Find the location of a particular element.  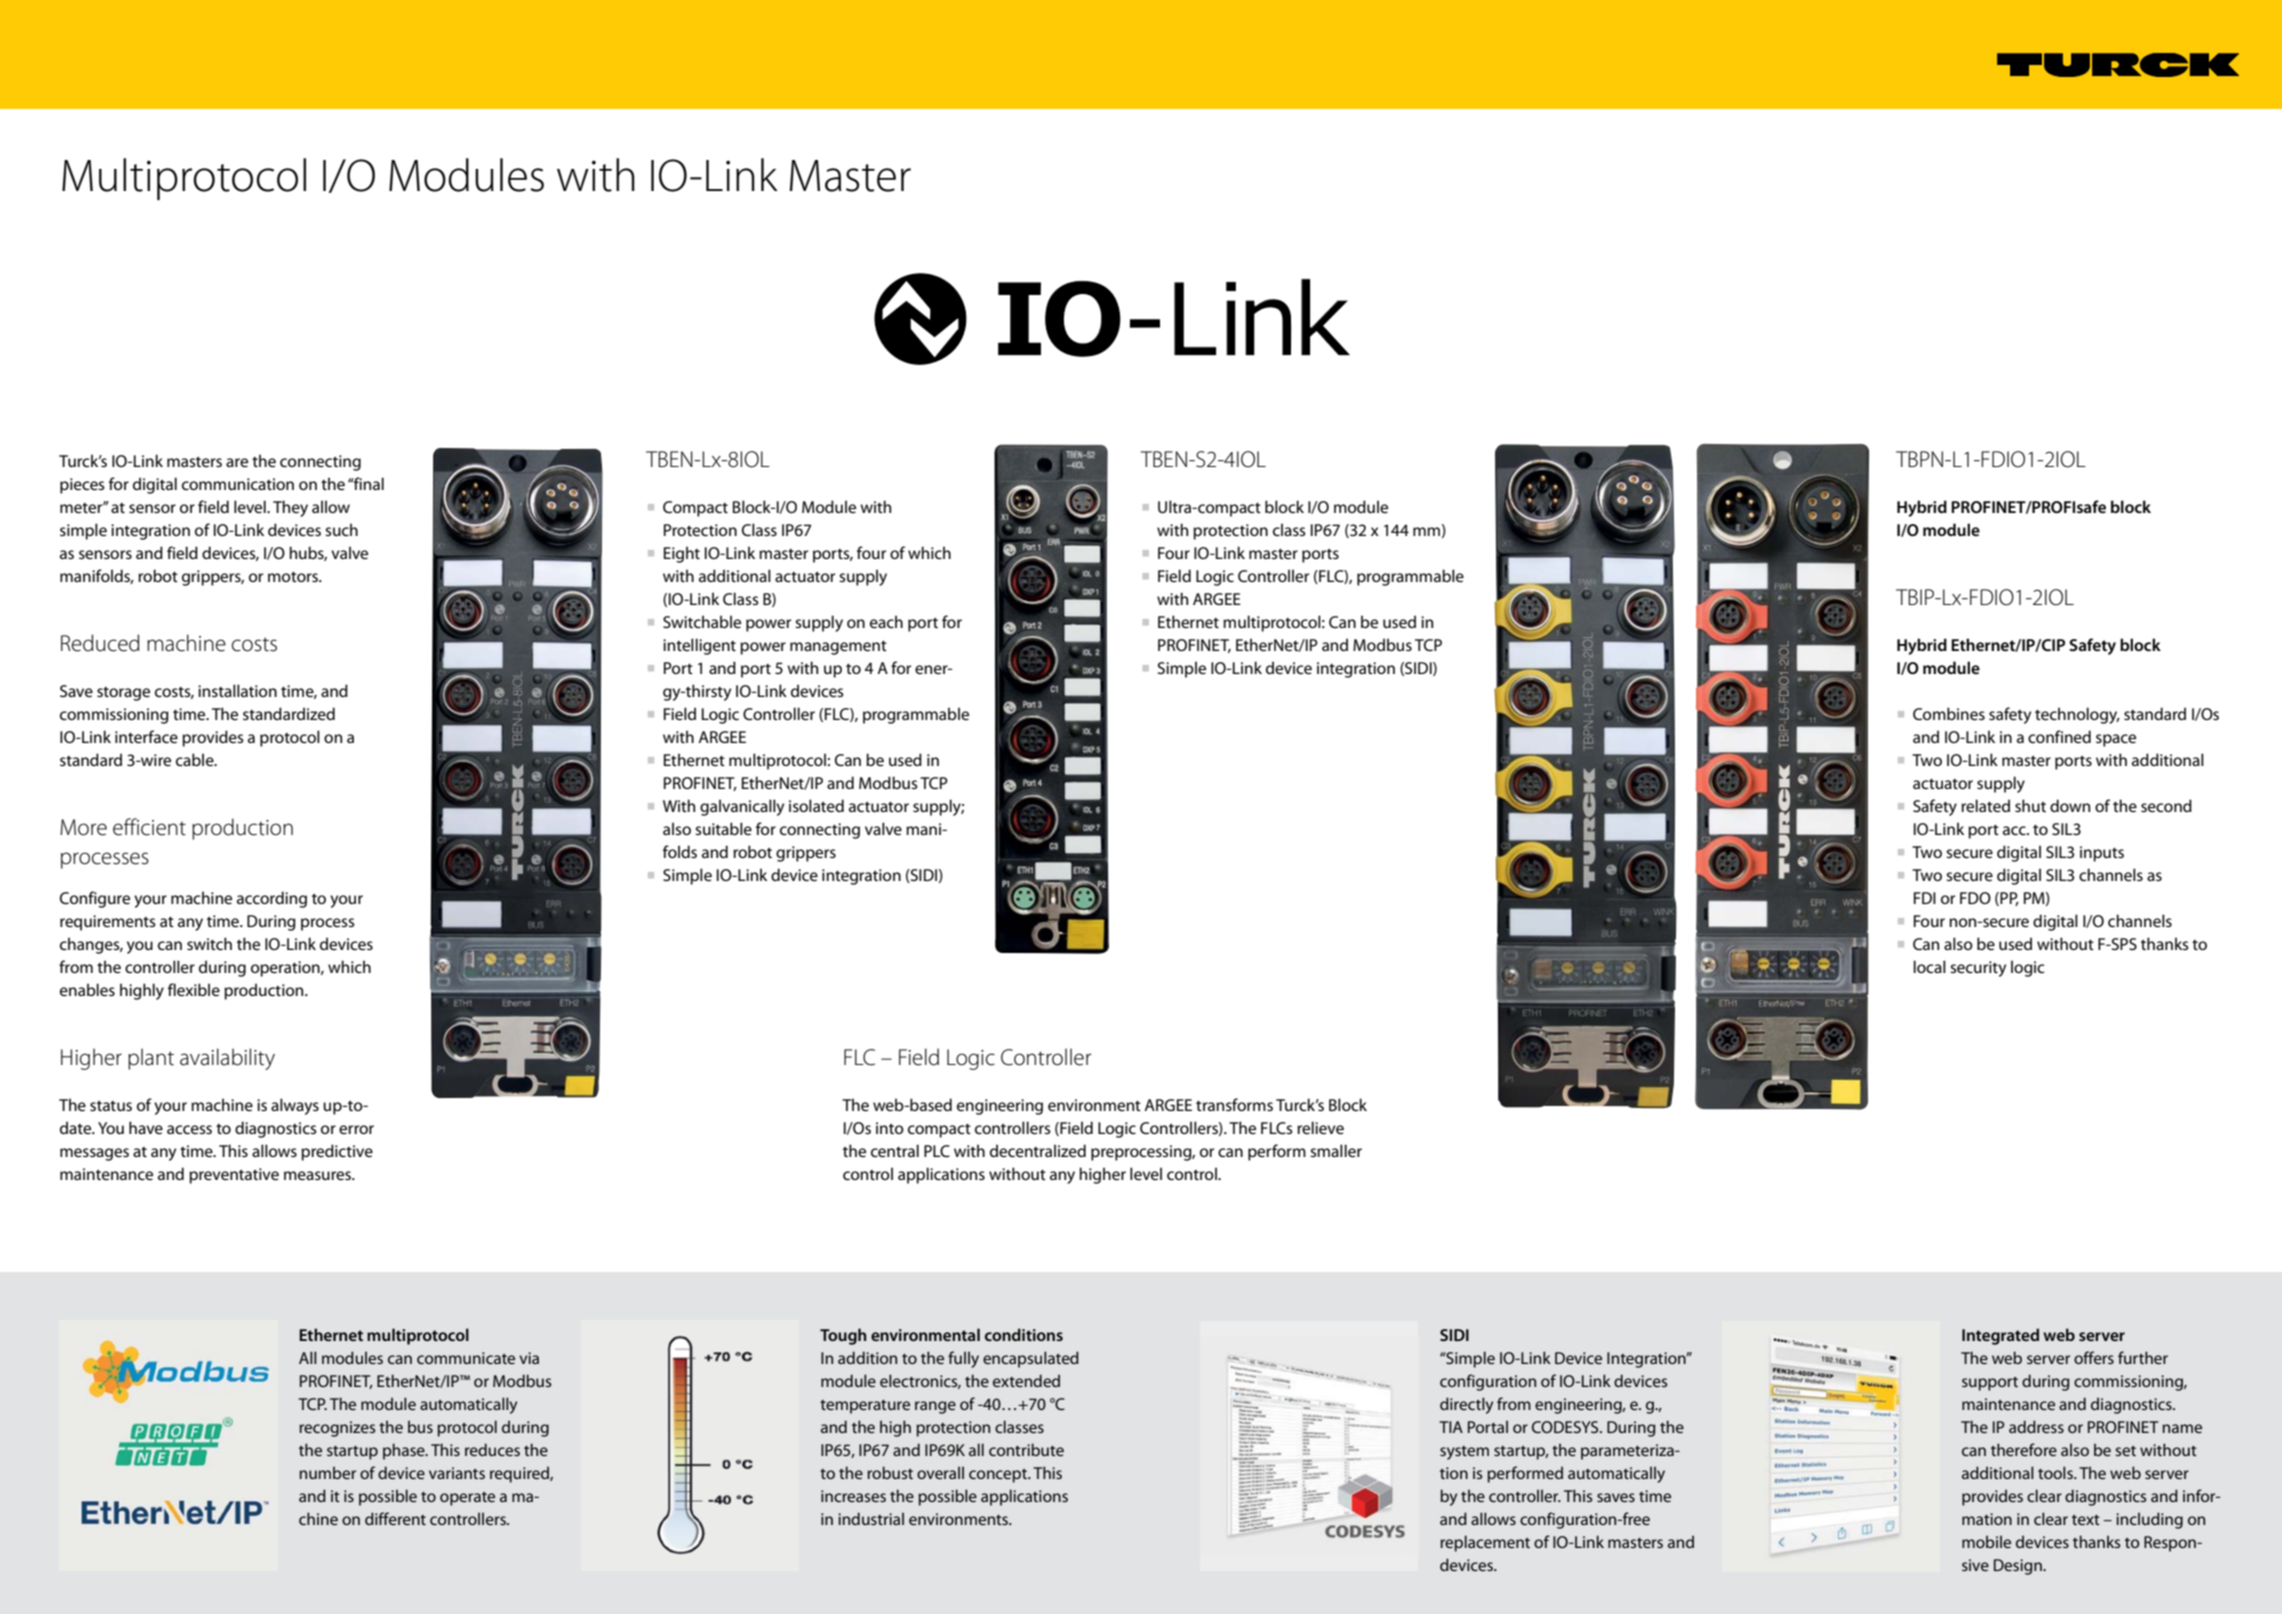

Combines is located at coordinates (1949, 713).
